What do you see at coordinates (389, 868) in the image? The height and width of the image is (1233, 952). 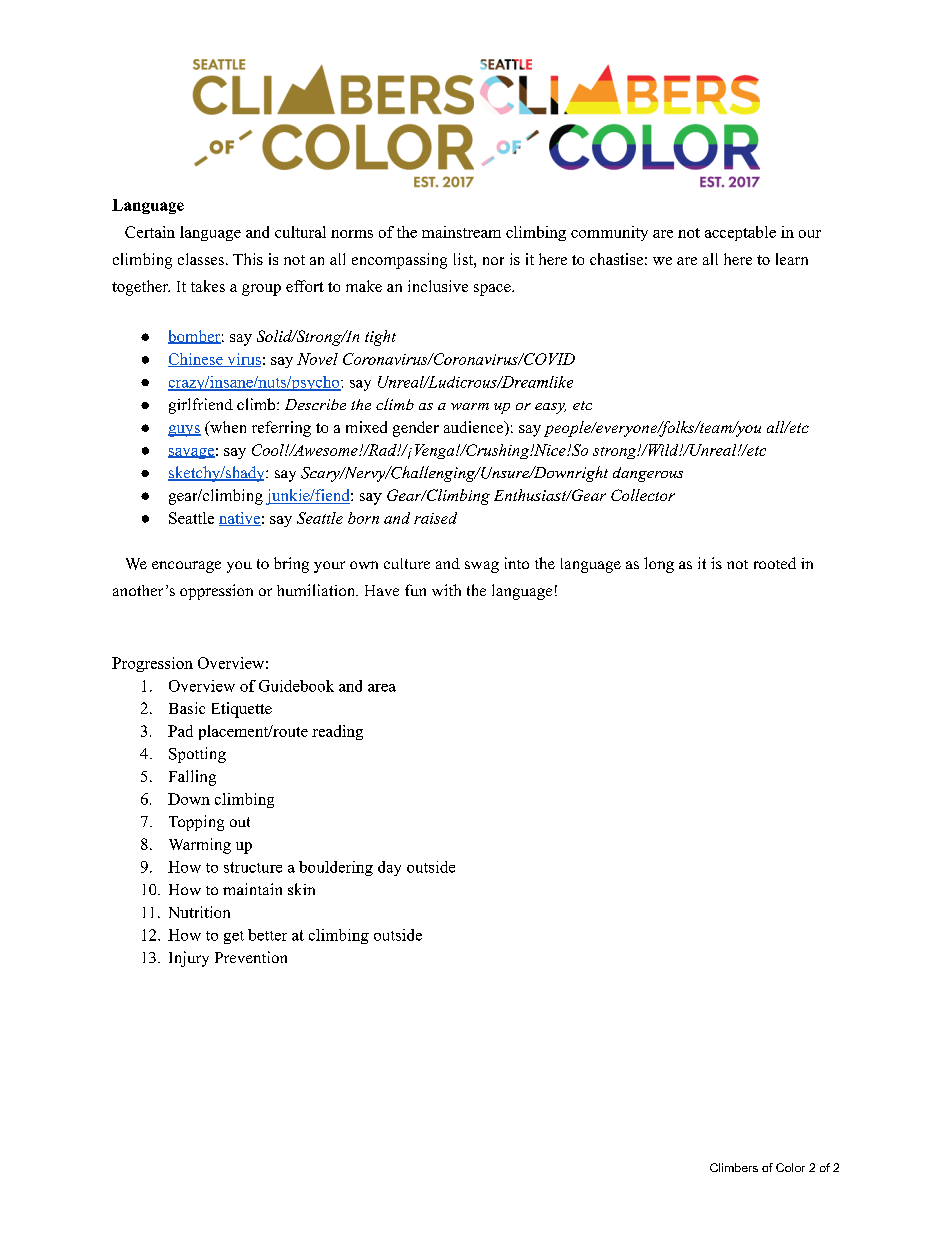 I see `day` at bounding box center [389, 868].
